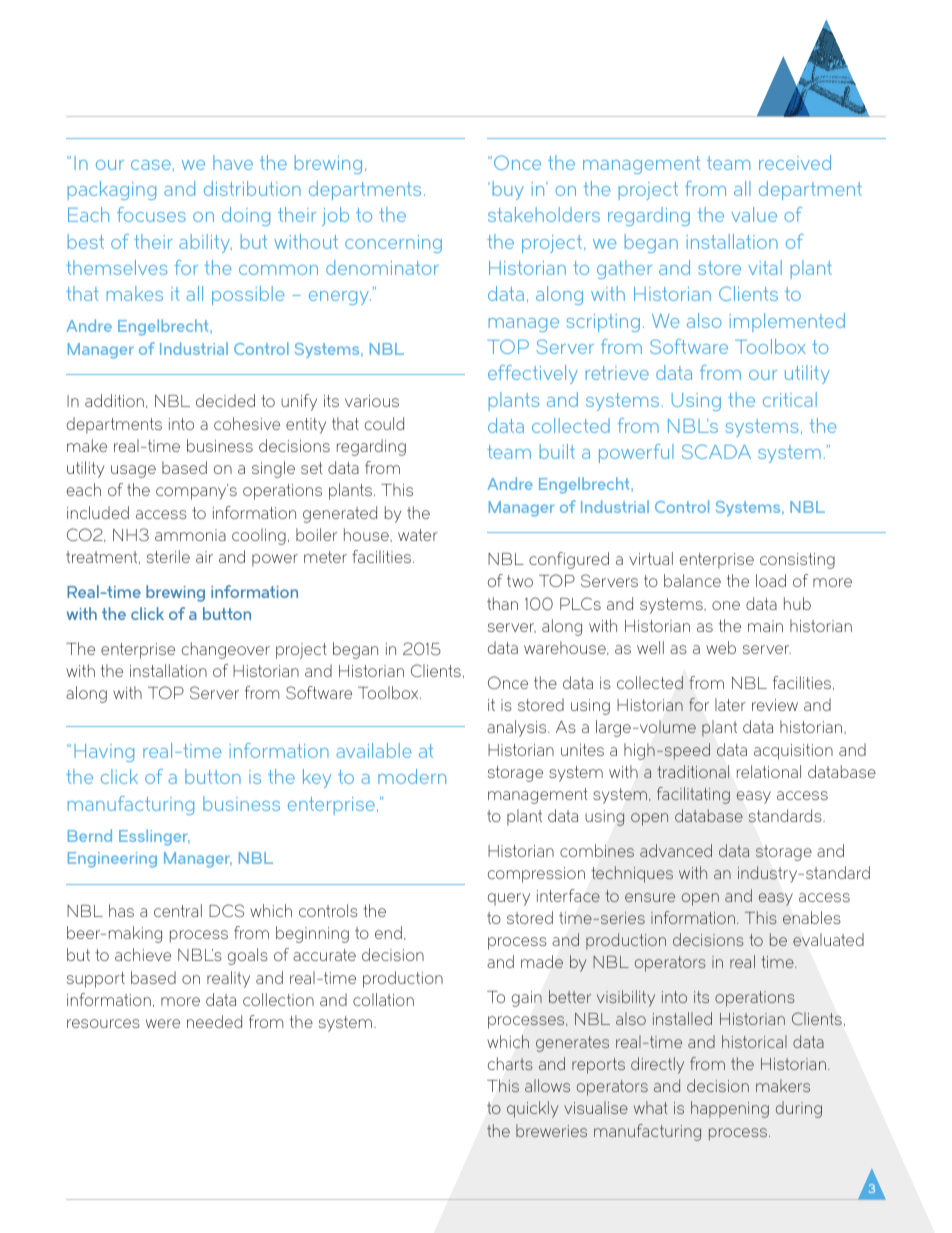 This screenshot has height=1233, width=952. I want to click on quickly, so click(533, 1109).
